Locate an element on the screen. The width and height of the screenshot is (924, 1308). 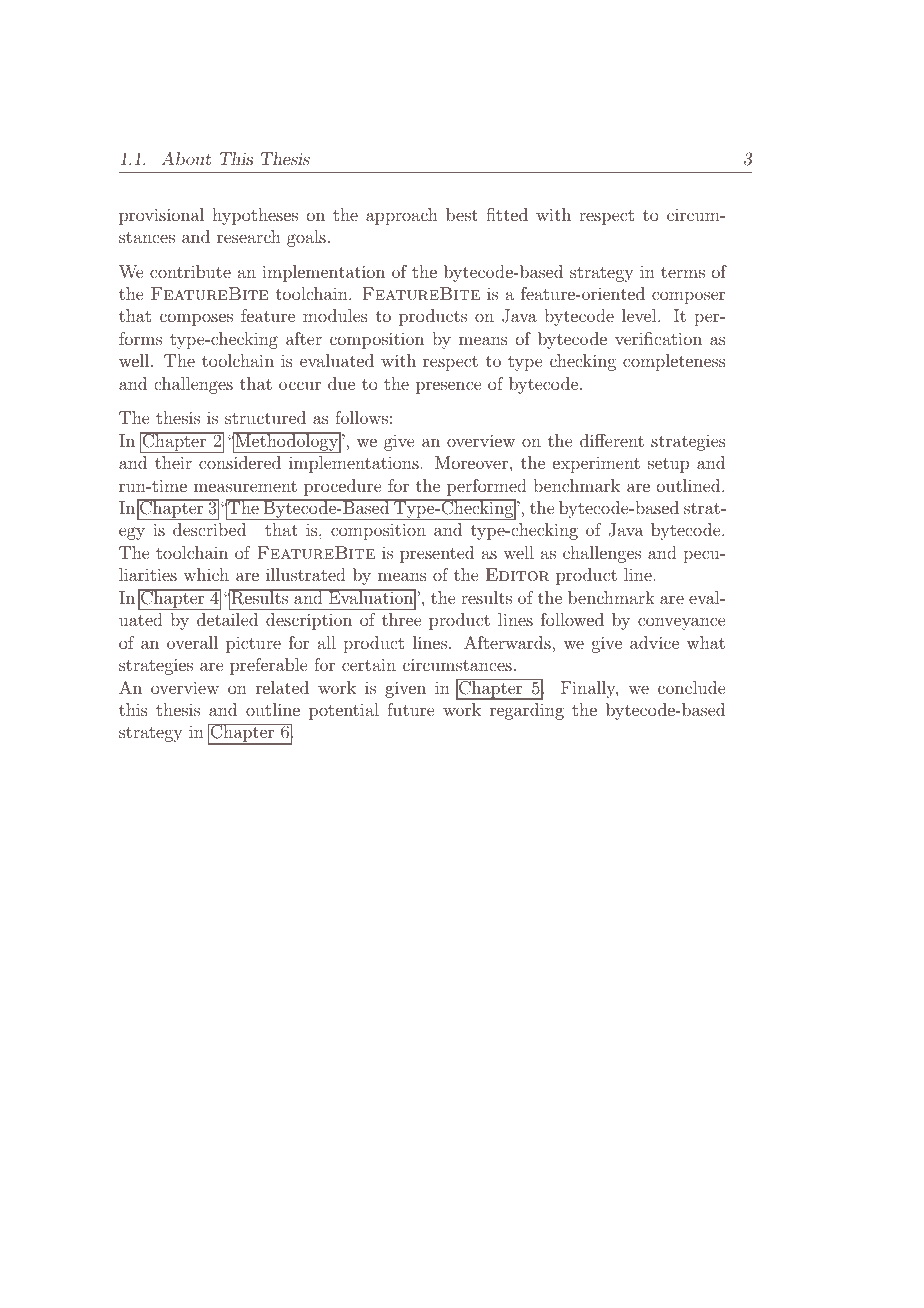
measurement is located at coordinates (245, 486).
